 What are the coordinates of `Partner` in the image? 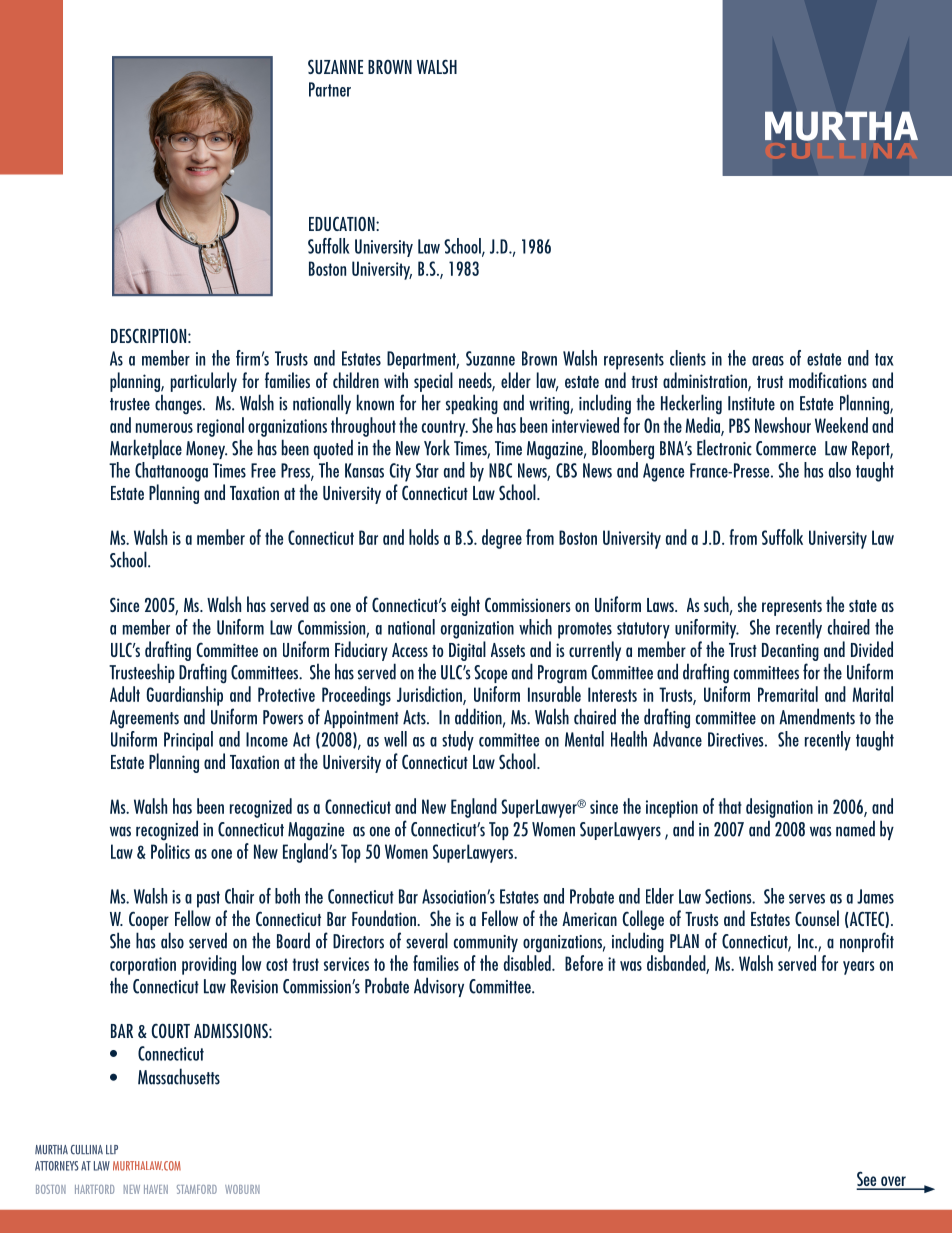 It's located at (330, 89).
